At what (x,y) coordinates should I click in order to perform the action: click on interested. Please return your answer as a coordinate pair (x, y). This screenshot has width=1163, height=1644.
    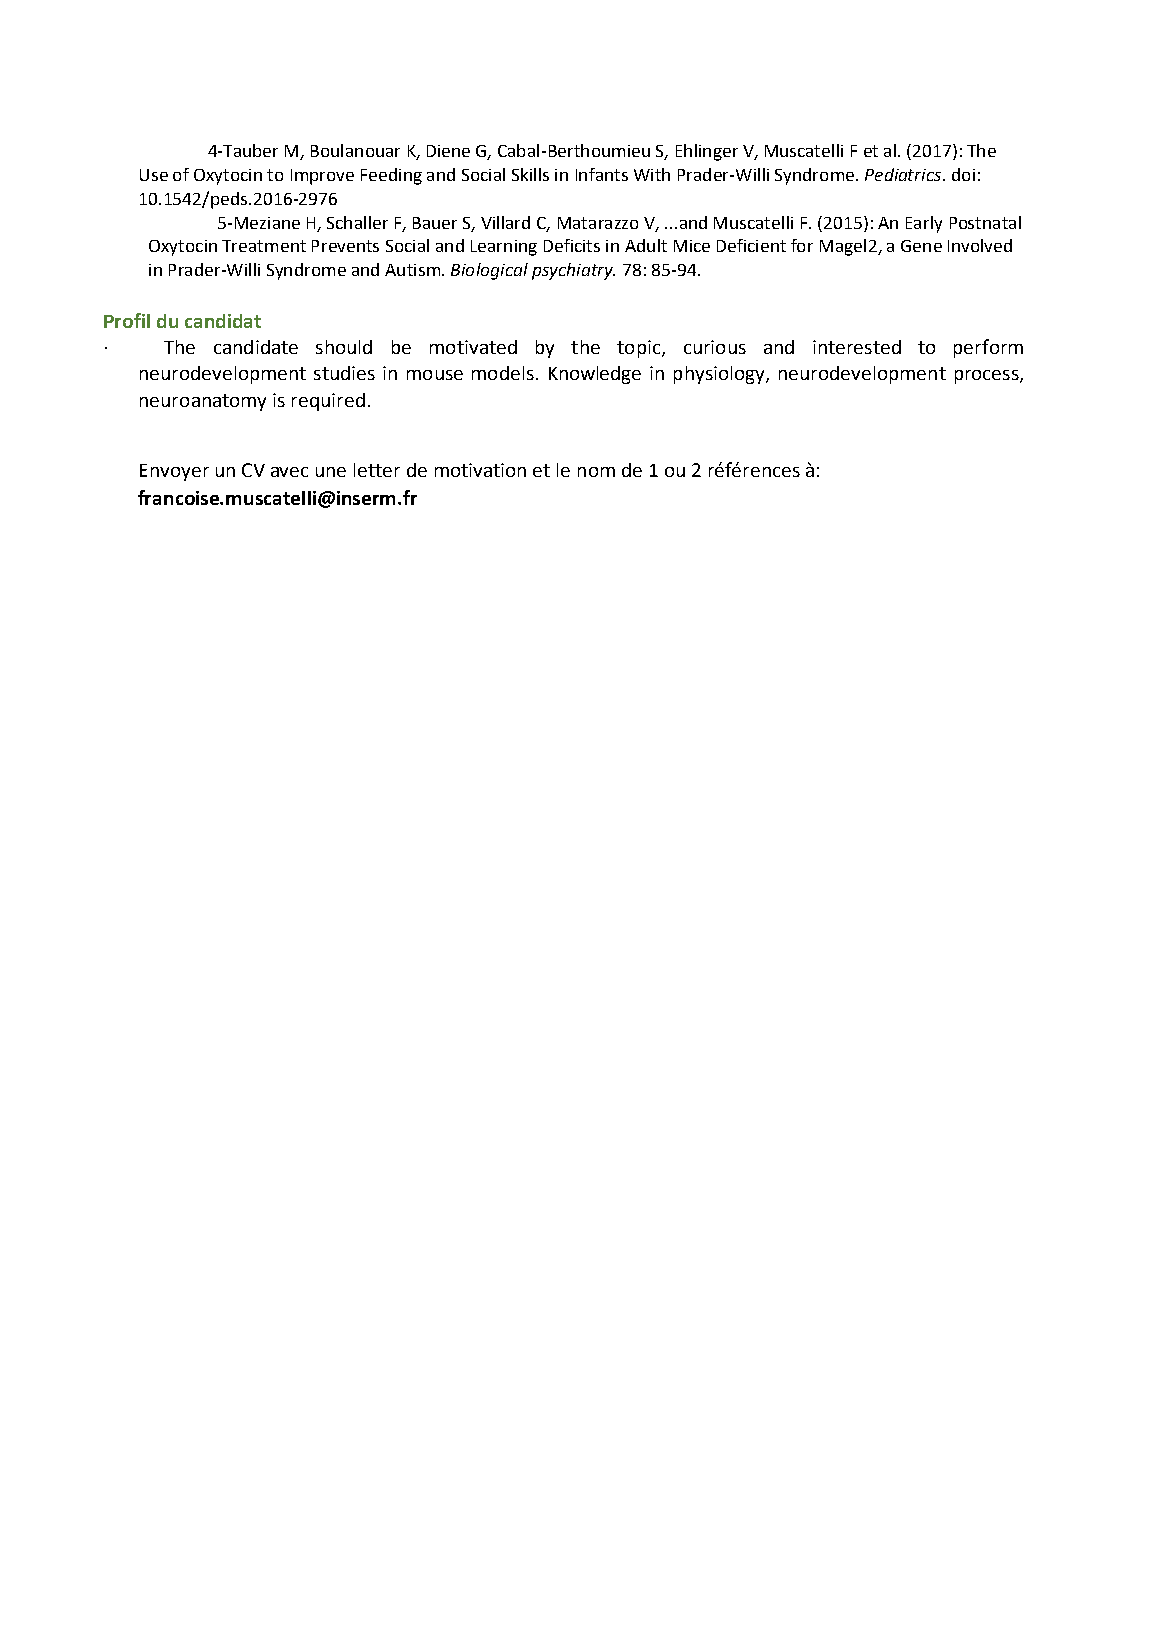
    Looking at the image, I should click on (857, 347).
